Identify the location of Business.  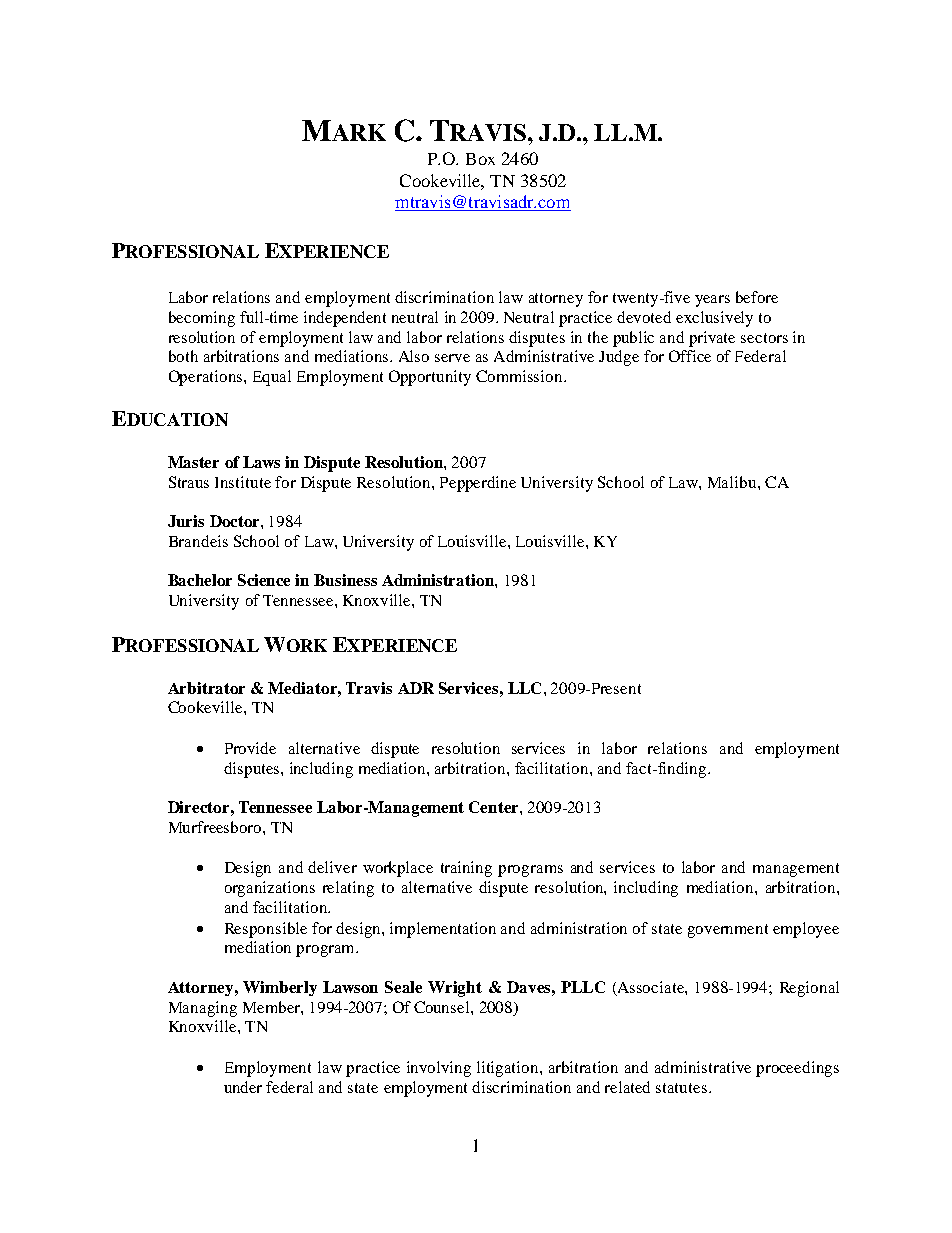
(345, 580).
